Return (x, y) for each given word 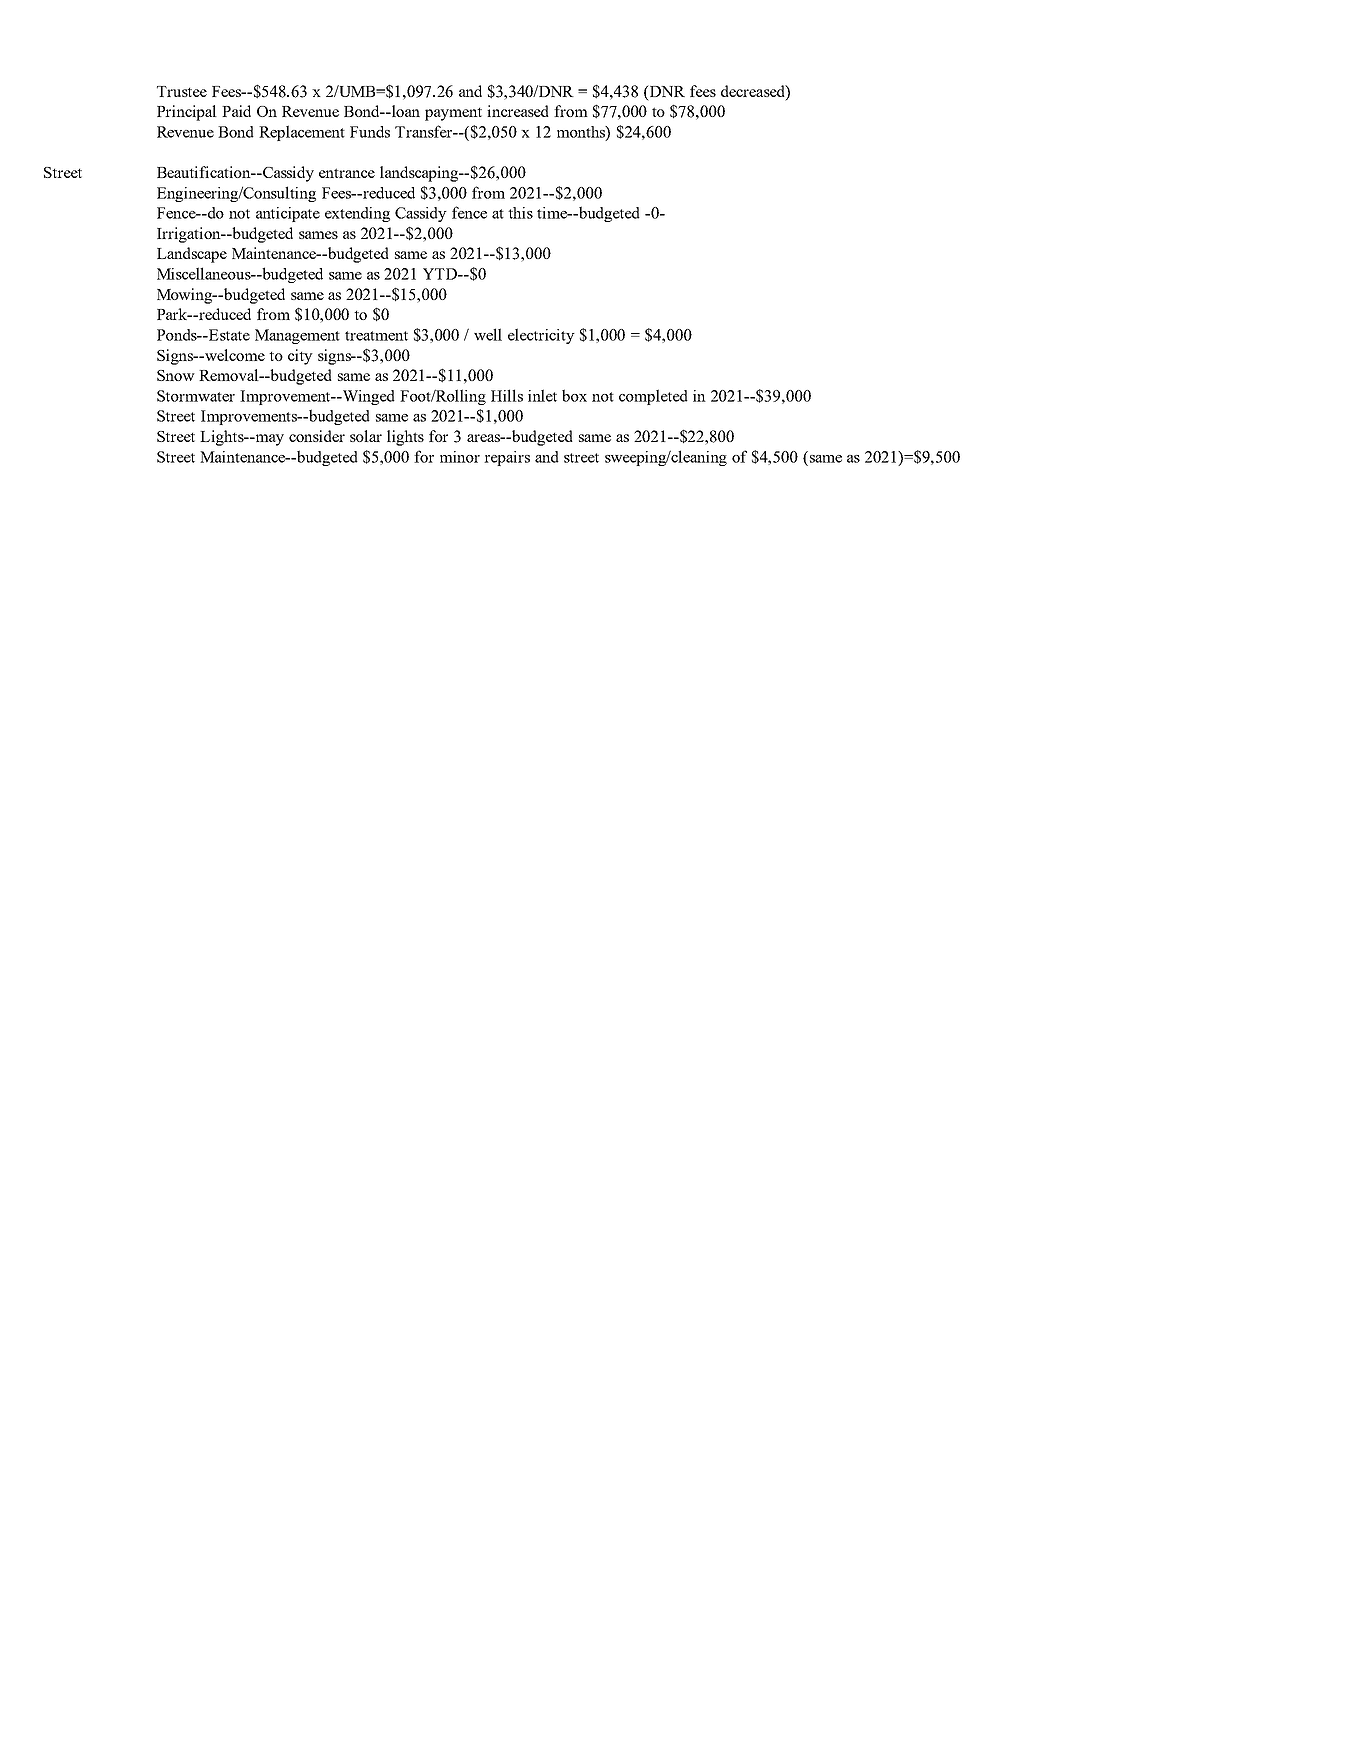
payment (453, 114)
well (488, 334)
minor (460, 457)
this (520, 213)
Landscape (192, 255)
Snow (176, 375)
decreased (754, 91)
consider (317, 436)
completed (653, 397)
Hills (507, 395)
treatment (376, 336)
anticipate (288, 214)
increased (518, 111)
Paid (236, 111)
